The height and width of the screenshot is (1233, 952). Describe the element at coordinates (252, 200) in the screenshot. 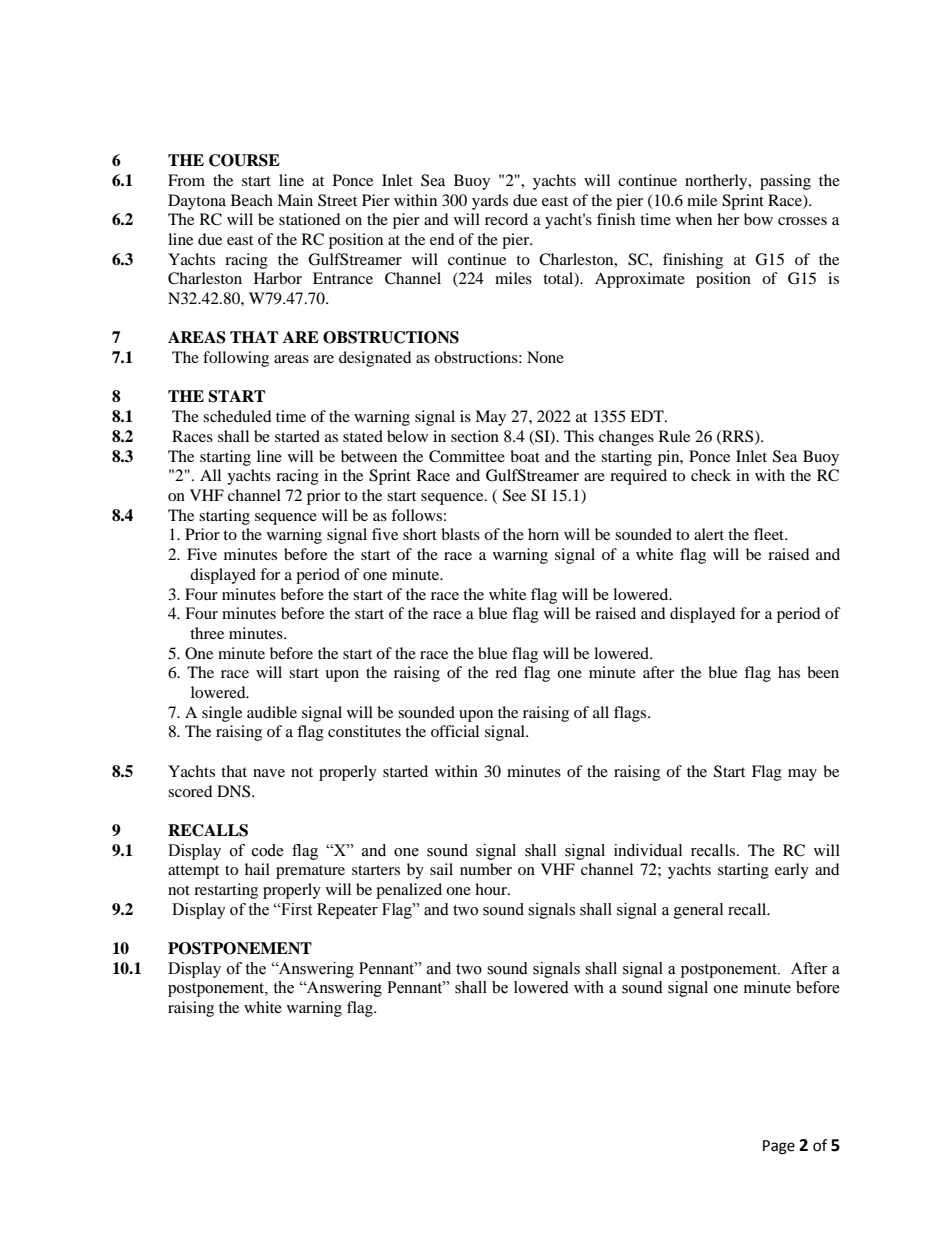

I see `Beach` at that location.
